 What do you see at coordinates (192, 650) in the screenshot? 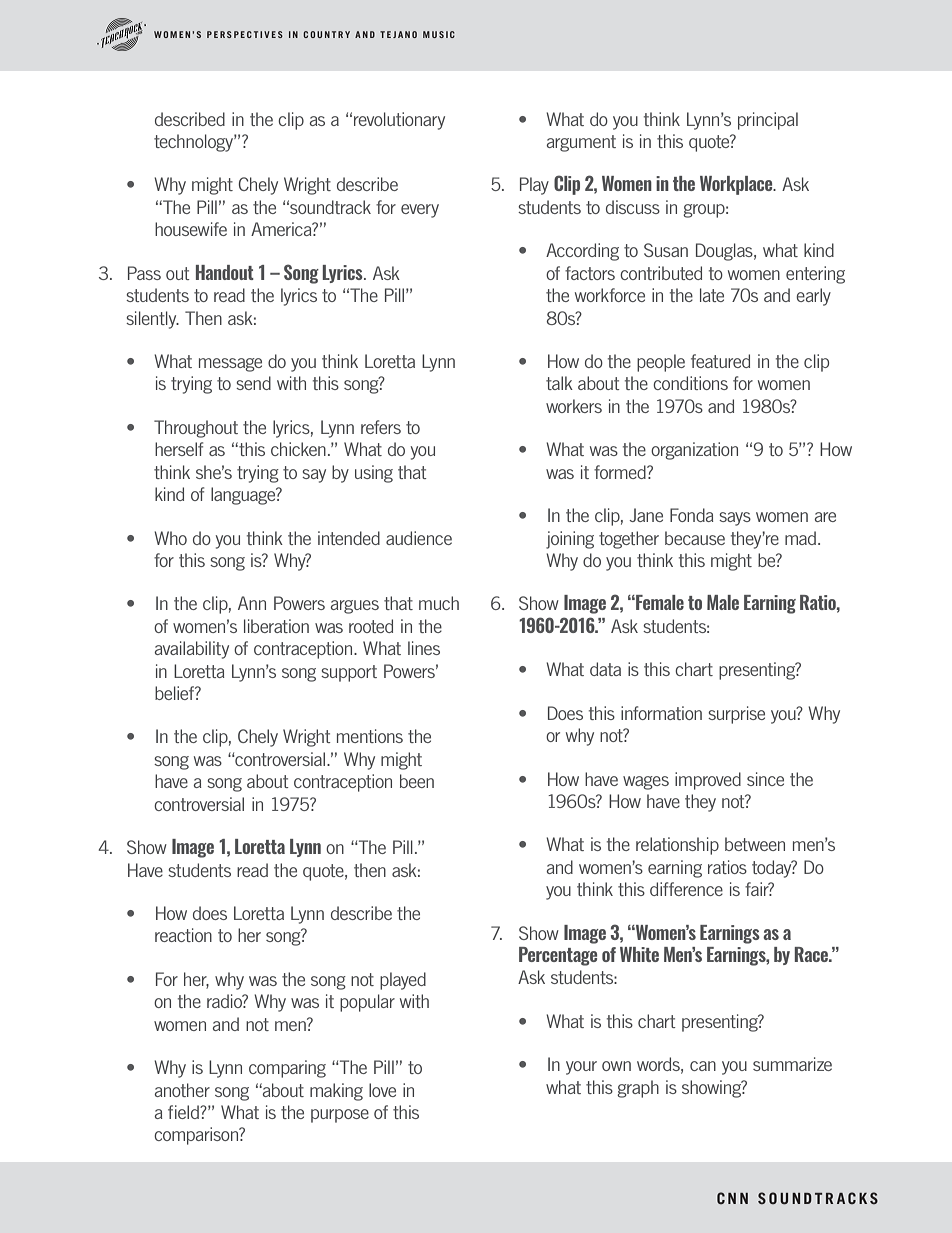
I see `availability` at bounding box center [192, 650].
